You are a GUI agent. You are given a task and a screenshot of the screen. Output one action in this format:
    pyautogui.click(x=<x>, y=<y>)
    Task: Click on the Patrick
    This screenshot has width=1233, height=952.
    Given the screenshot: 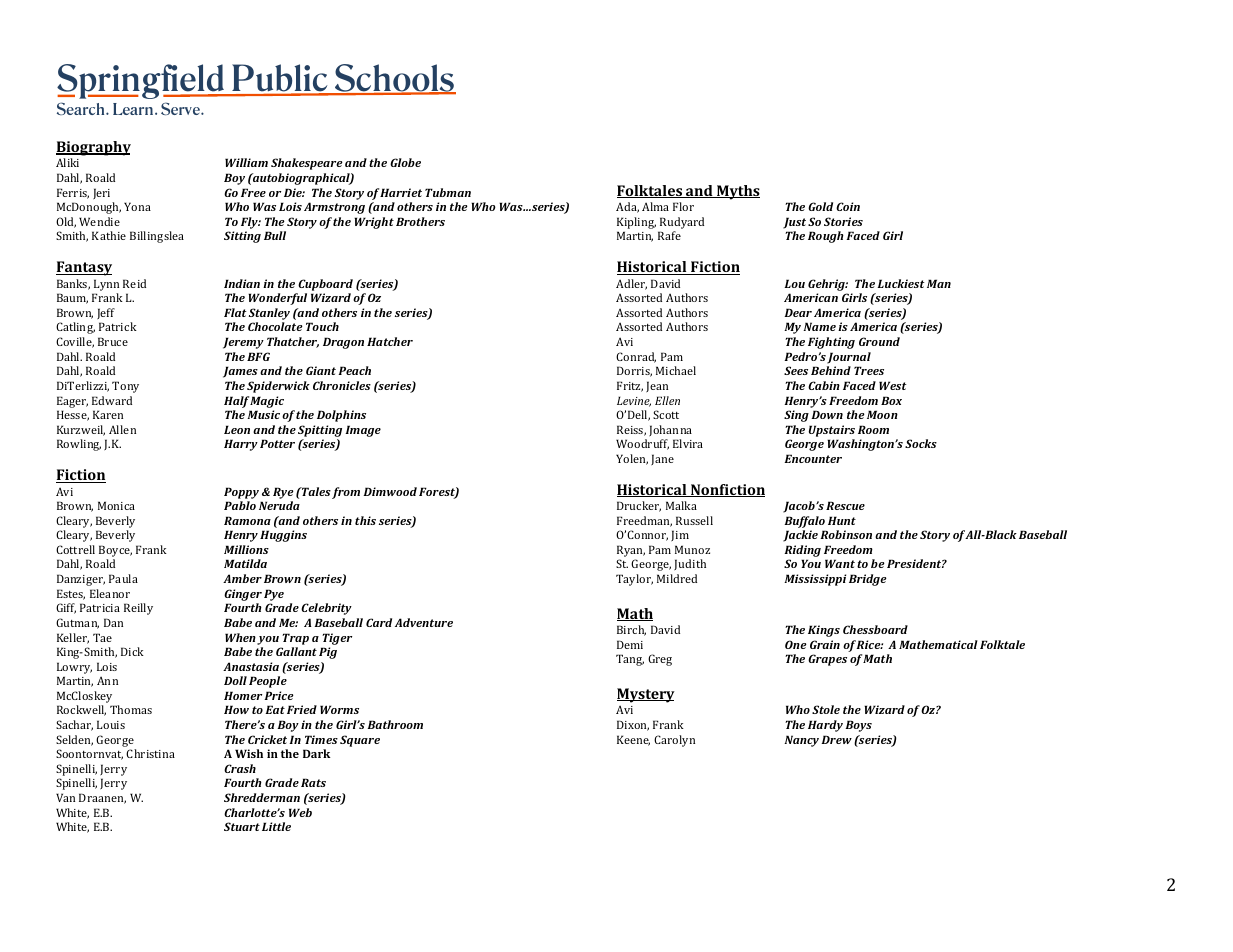 What is the action you would take?
    pyautogui.click(x=118, y=326)
